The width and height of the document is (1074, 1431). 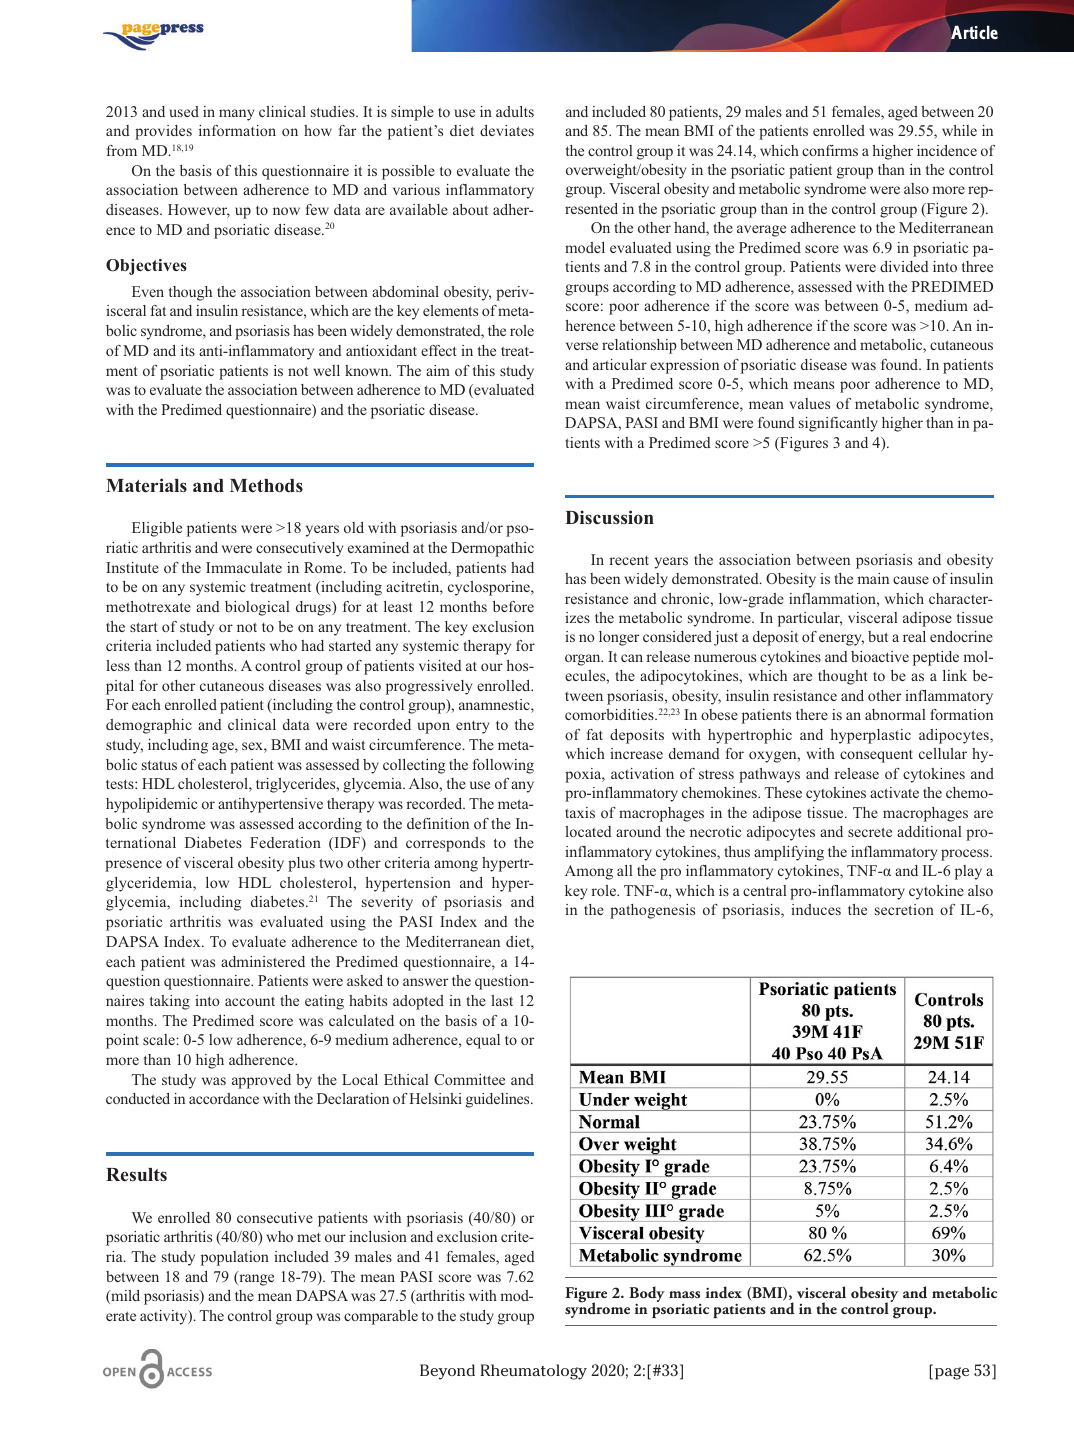 I want to click on Rheumatology, so click(x=533, y=1372).
